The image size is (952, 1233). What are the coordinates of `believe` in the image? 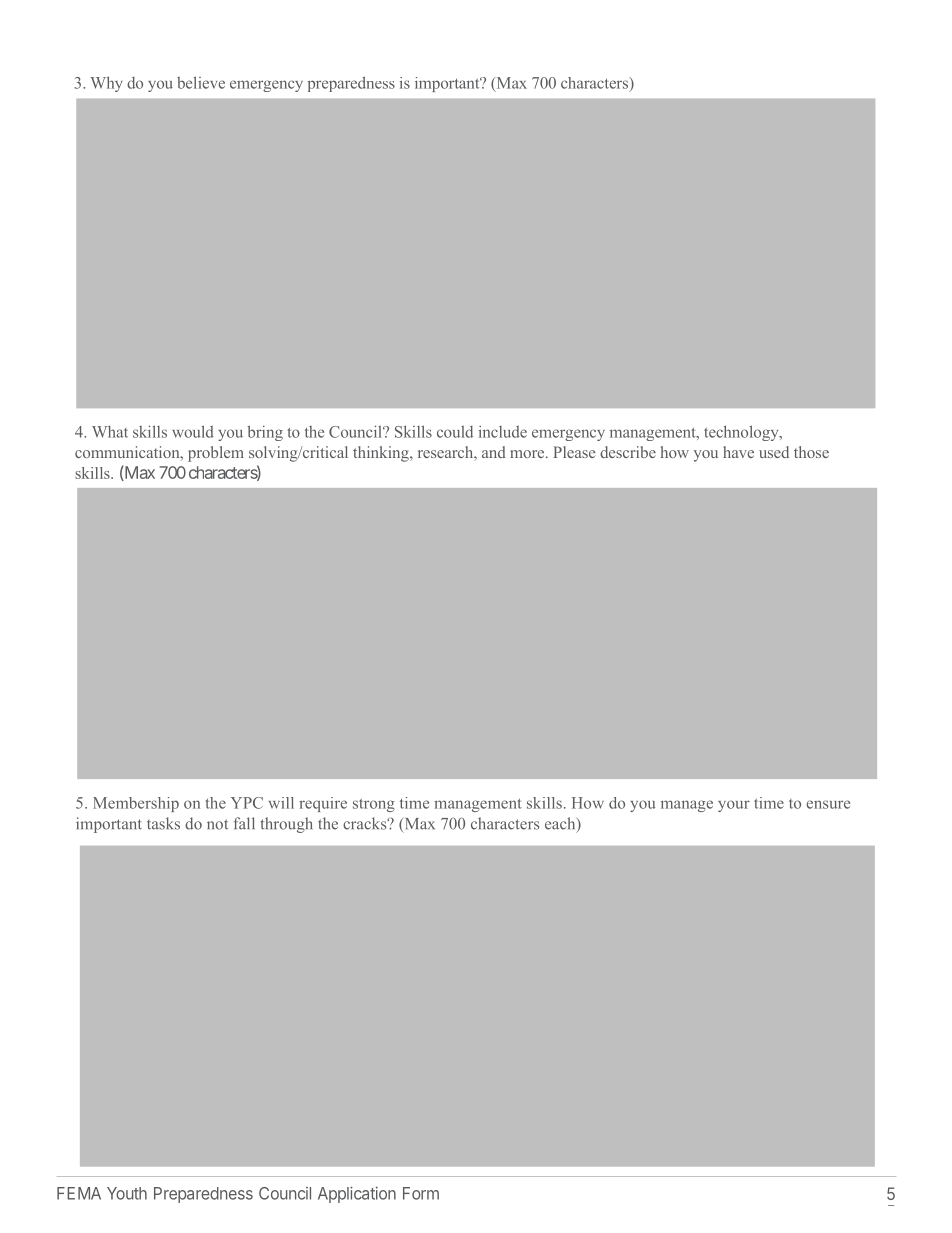 It's located at (201, 82).
